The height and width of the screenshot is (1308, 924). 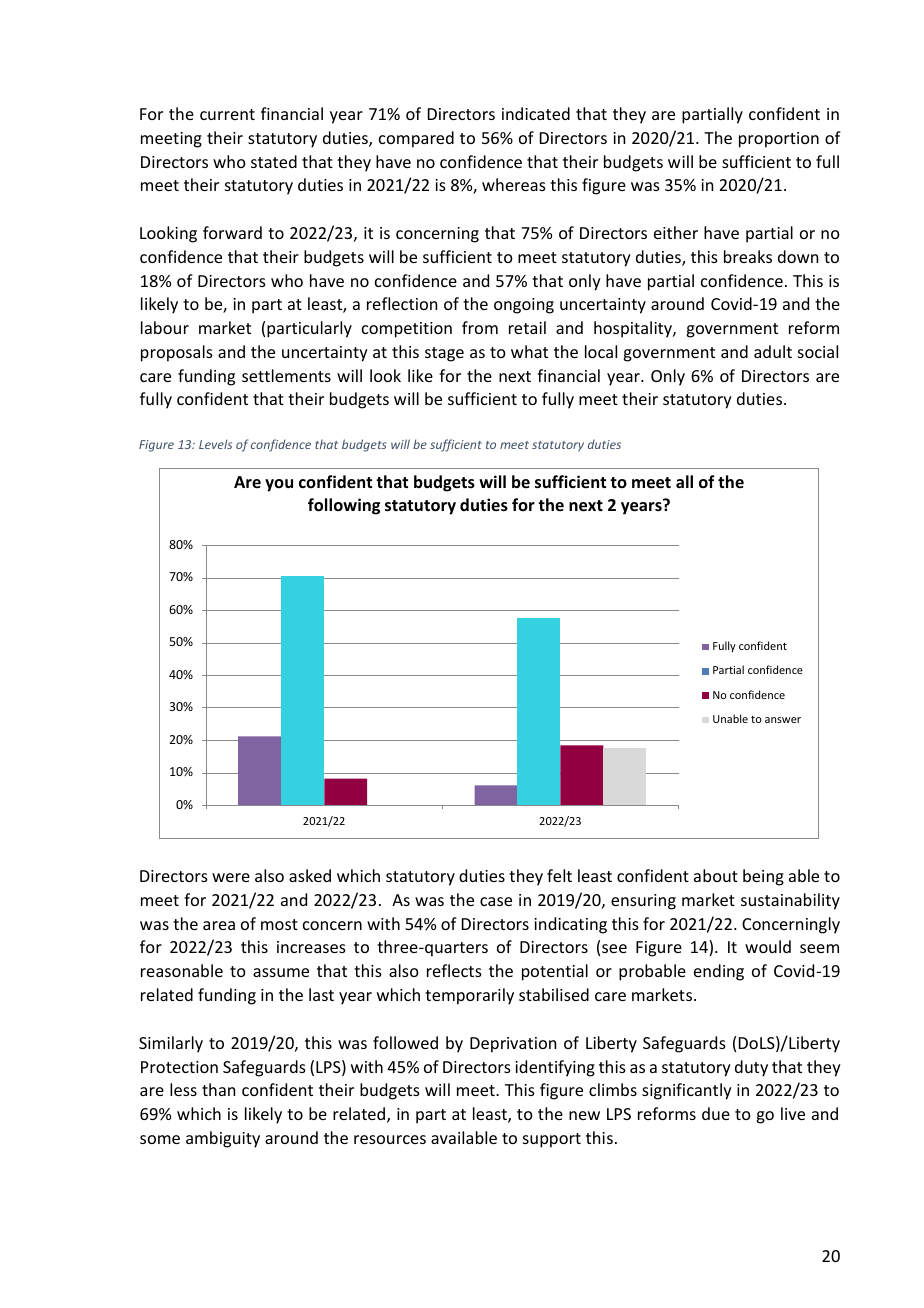 I want to click on being, so click(x=763, y=877).
